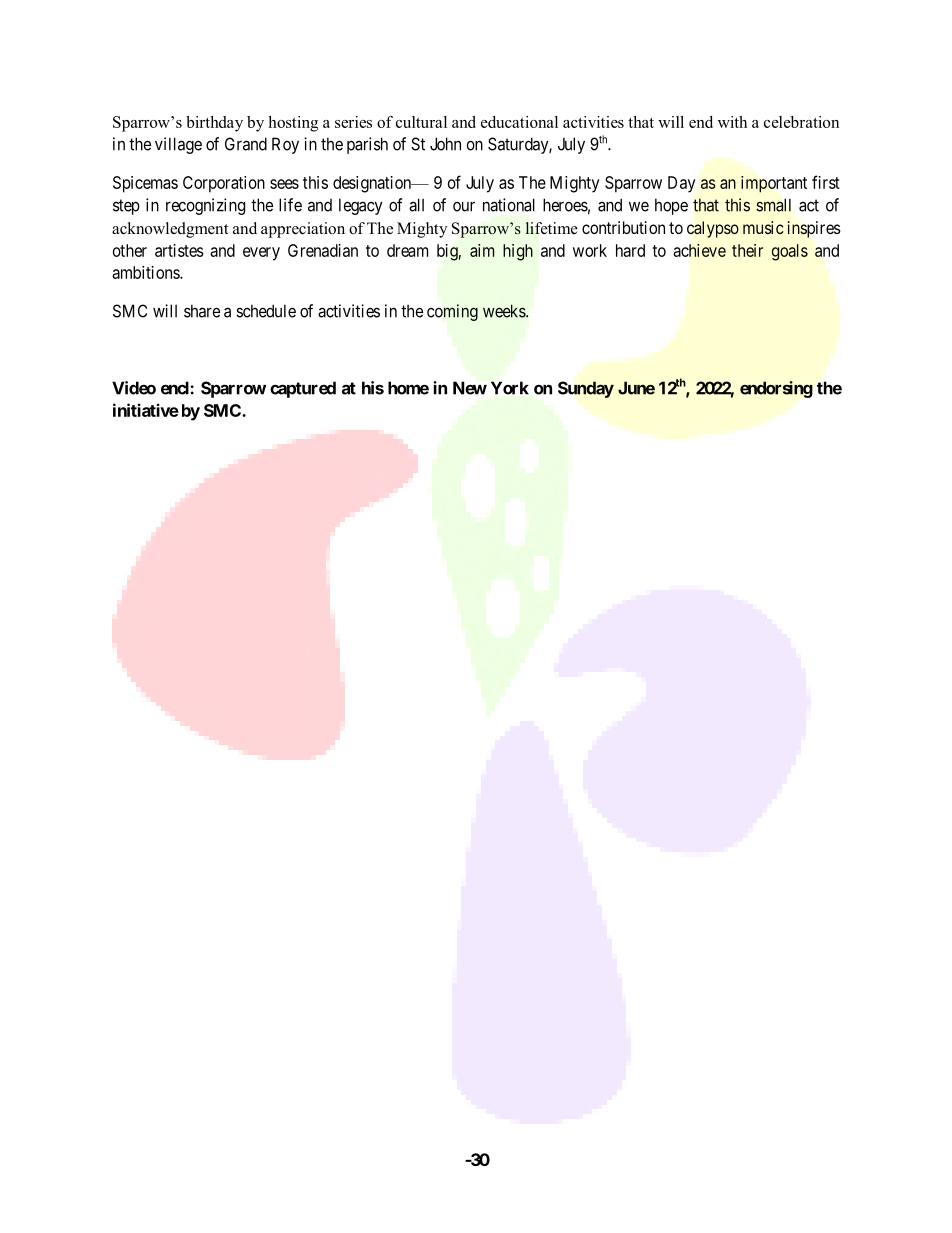  Describe the element at coordinates (452, 312) in the document. I see `coming` at that location.
